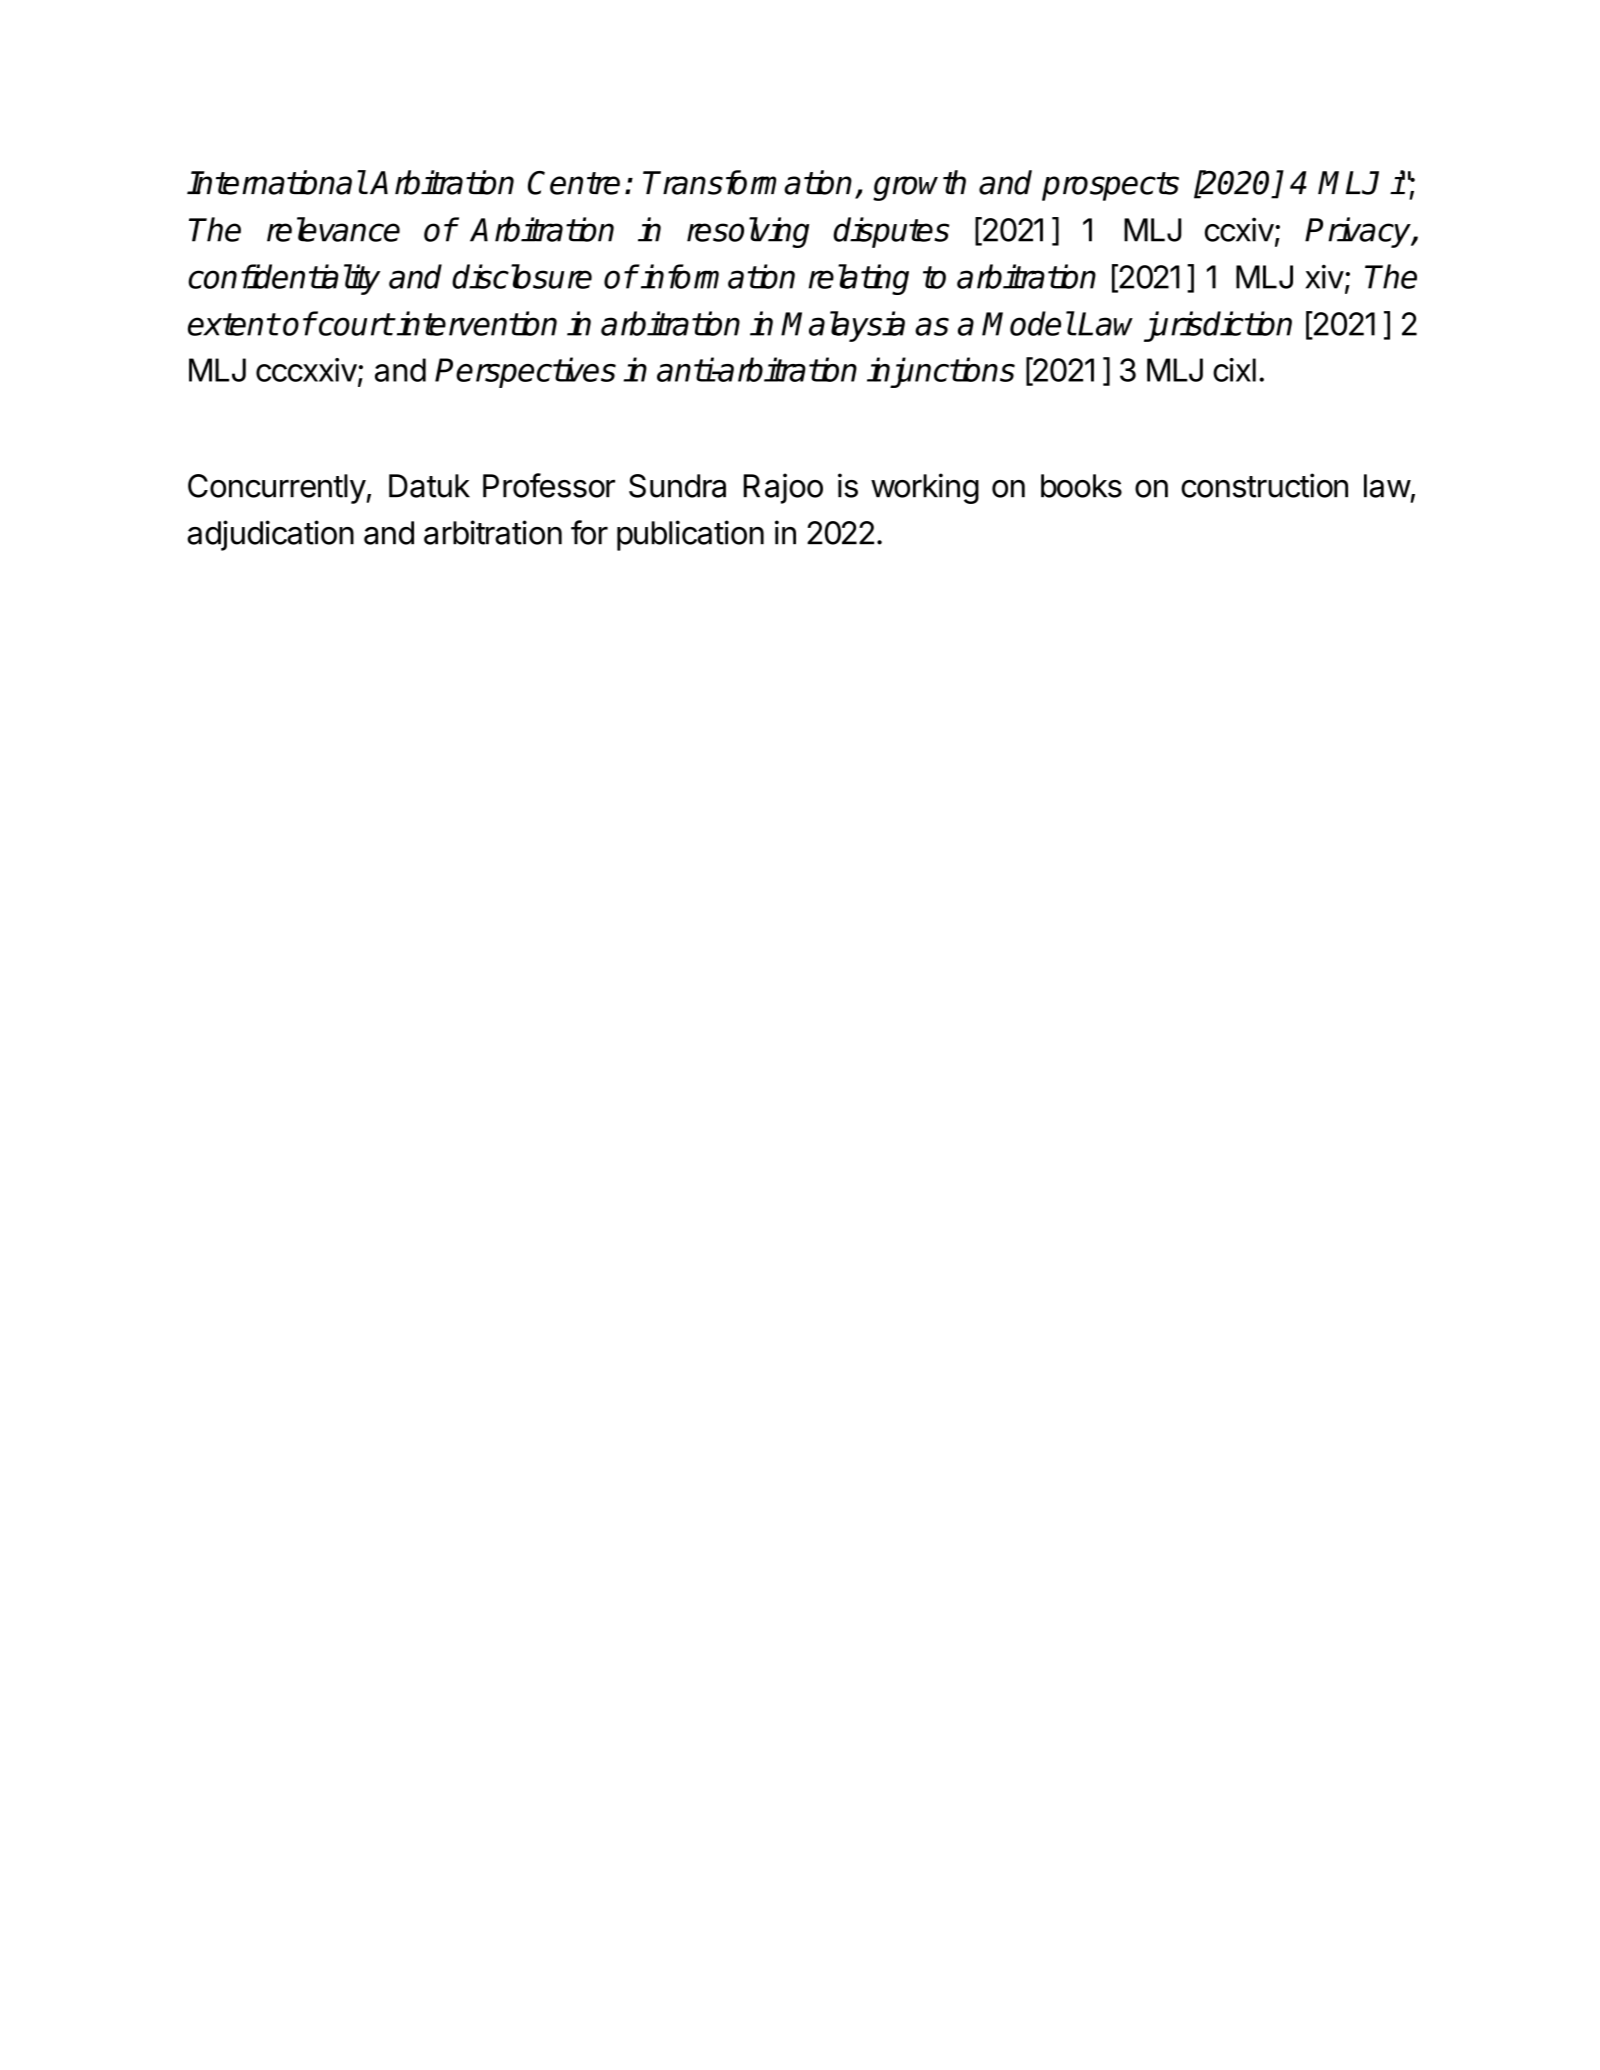 The height and width of the screenshot is (2070, 1600). Describe the element at coordinates (270, 535) in the screenshot. I see `adjudication` at that location.
